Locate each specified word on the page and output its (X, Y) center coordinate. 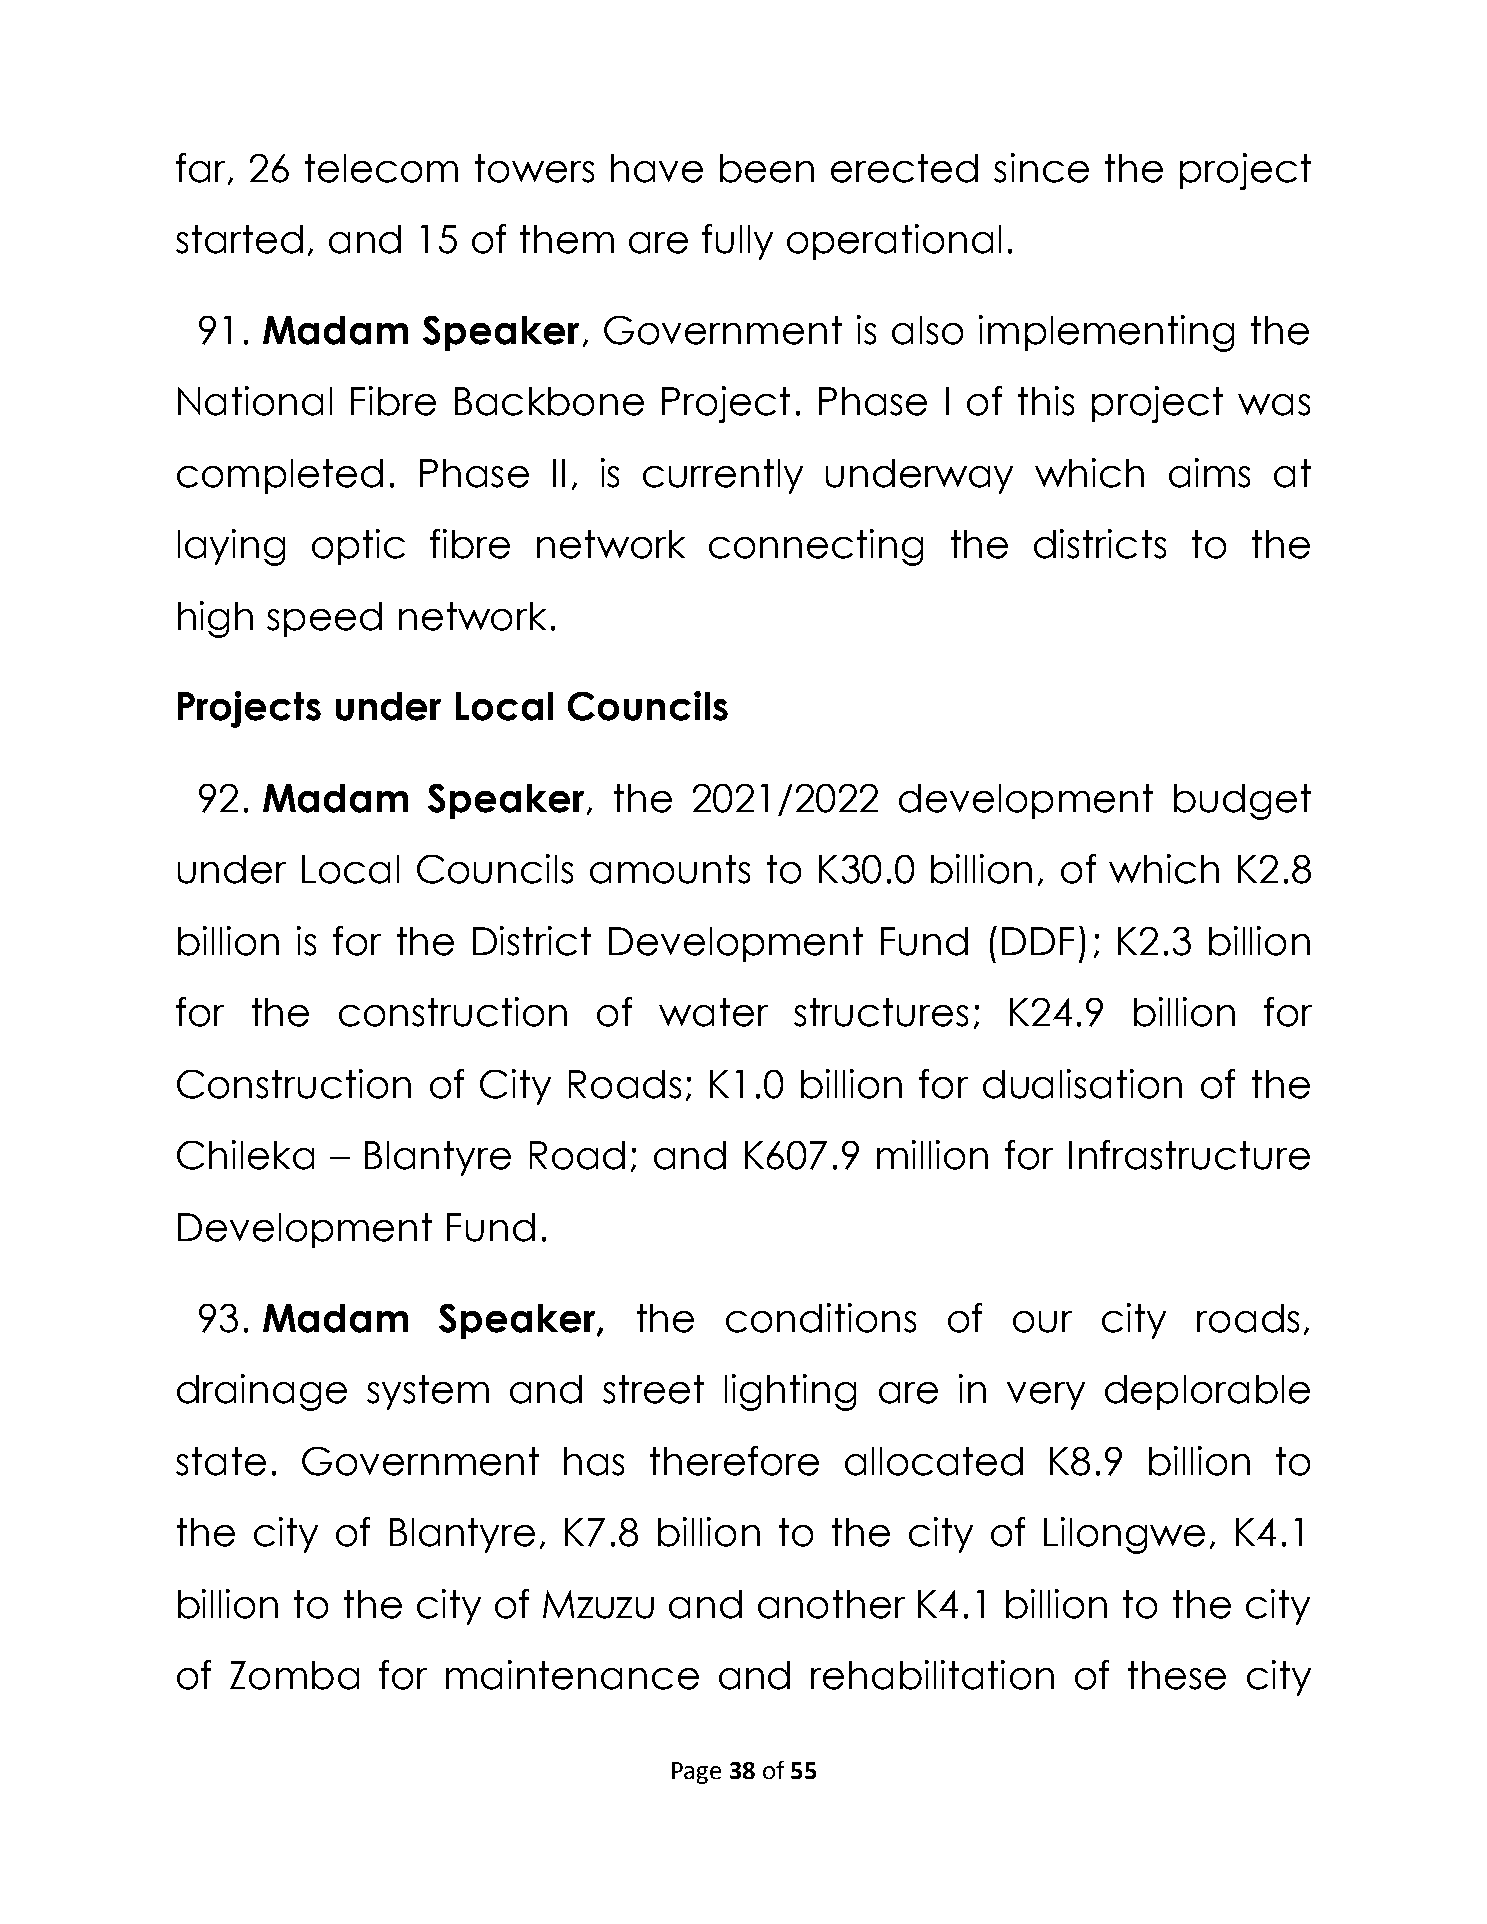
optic (358, 547)
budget (1242, 802)
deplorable (1207, 1392)
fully (737, 242)
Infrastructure (1189, 1155)
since (1041, 168)
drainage (262, 1392)
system (428, 1392)
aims (1209, 473)
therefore (734, 1461)
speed (324, 619)
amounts (670, 869)
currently (723, 476)
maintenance (572, 1675)
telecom (381, 168)
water (713, 1012)
